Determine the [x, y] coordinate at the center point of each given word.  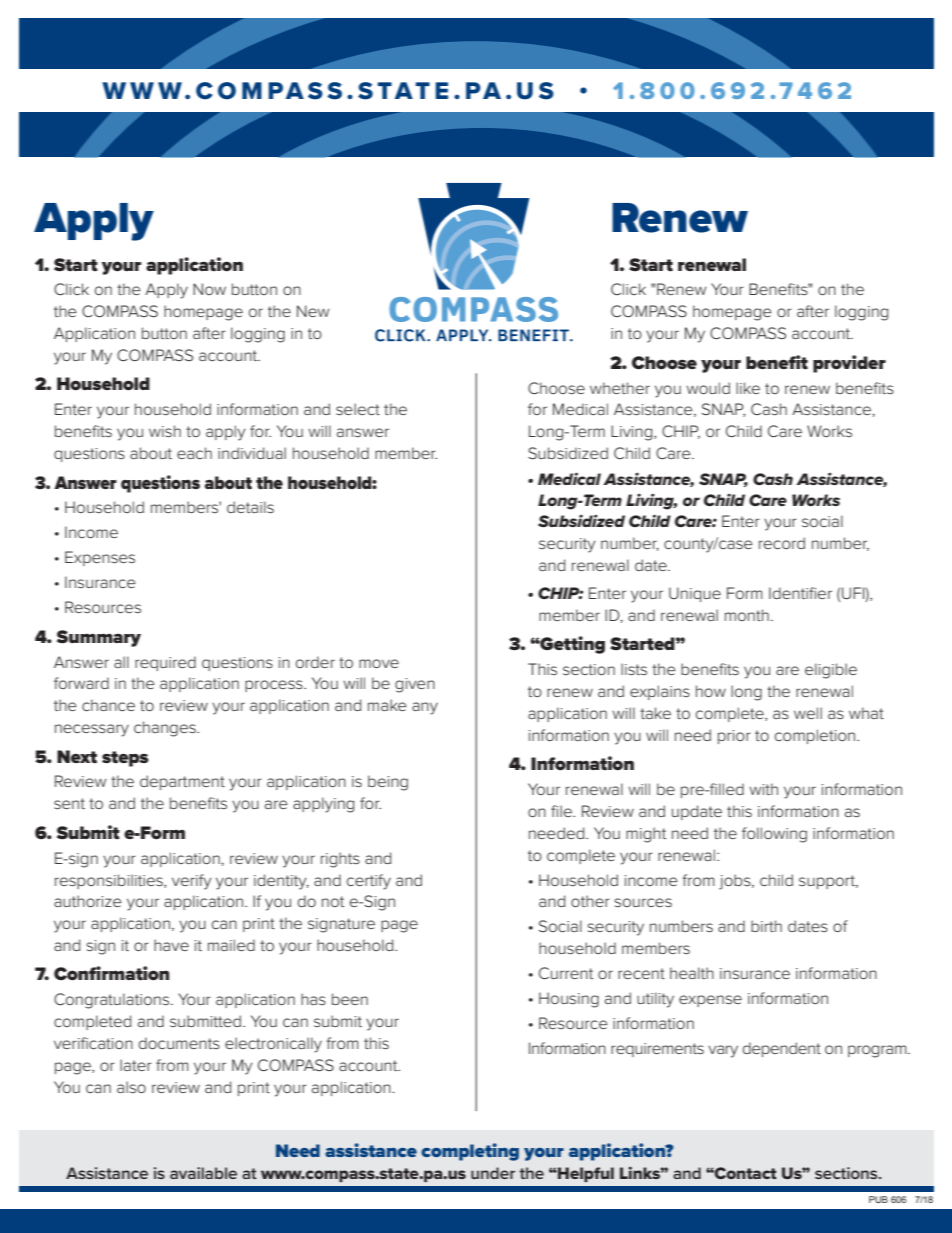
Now [209, 289]
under [493, 1173]
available [203, 1173]
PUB [878, 1199]
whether [620, 388]
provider [849, 364]
